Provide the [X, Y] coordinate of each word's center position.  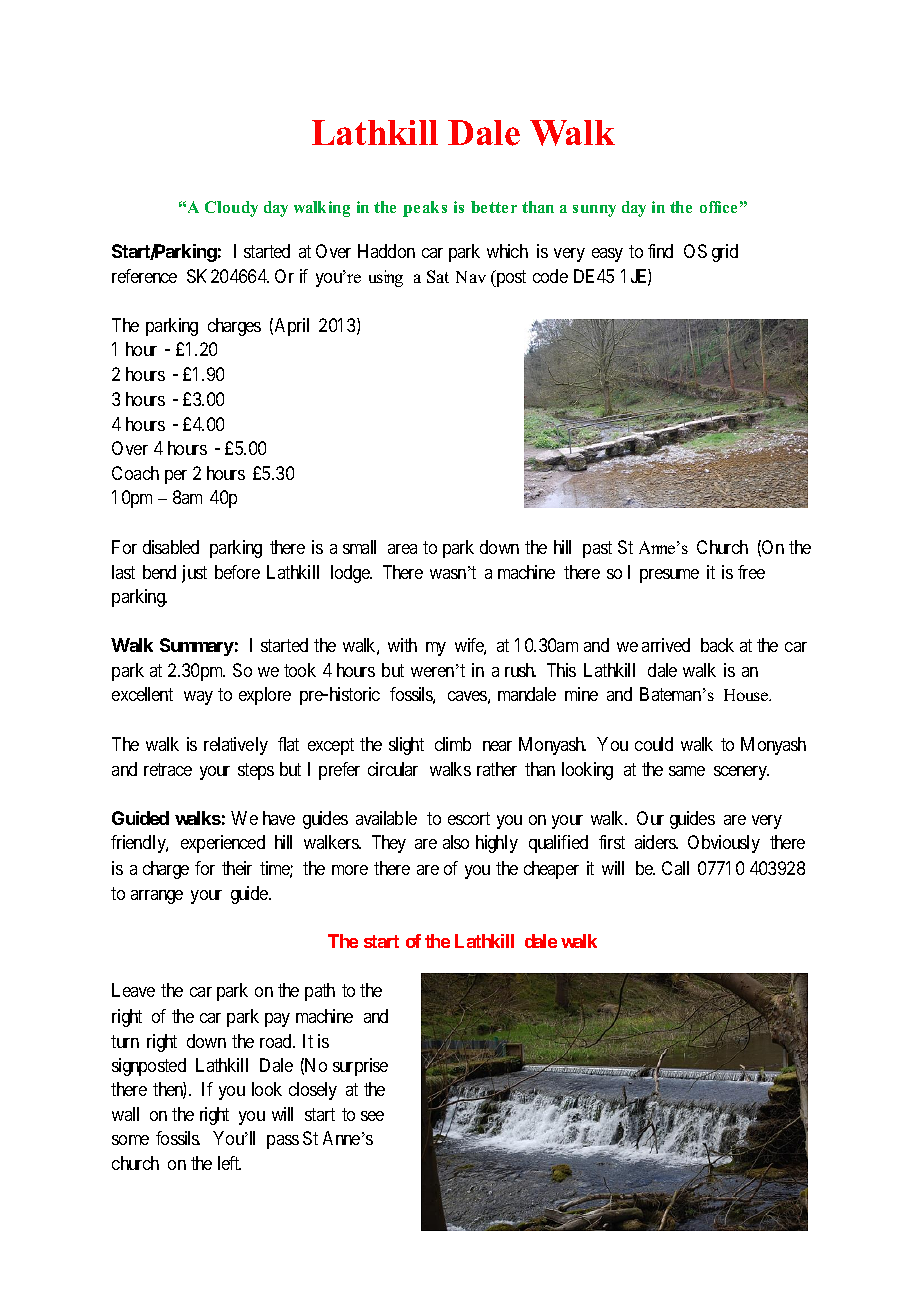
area [402, 549]
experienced [223, 844]
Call [675, 868]
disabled [171, 547]
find [660, 251]
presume [669, 576]
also [456, 842]
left [229, 1163]
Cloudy [231, 209]
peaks [425, 209]
